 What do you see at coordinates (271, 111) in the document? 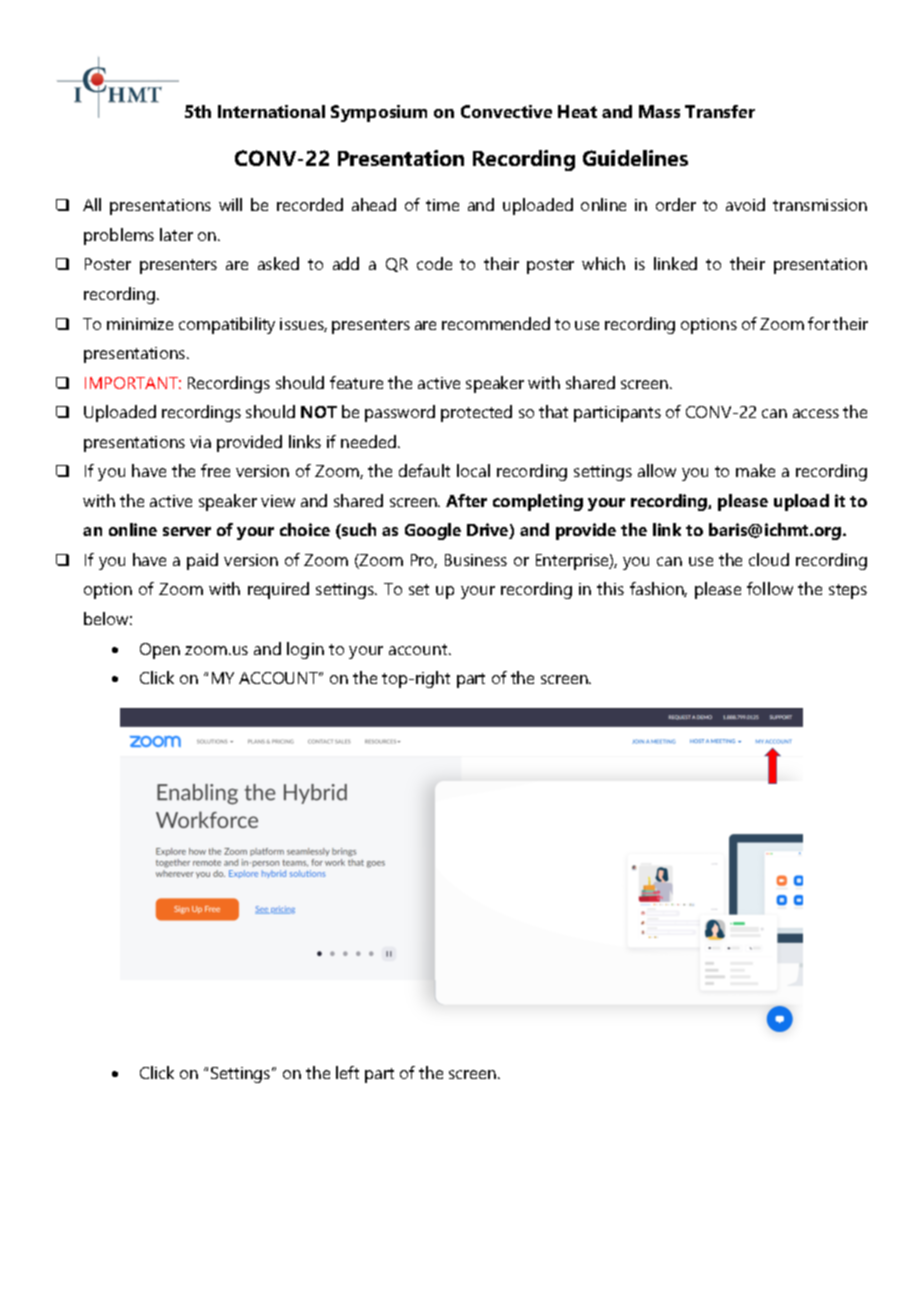
I see `International` at bounding box center [271, 111].
